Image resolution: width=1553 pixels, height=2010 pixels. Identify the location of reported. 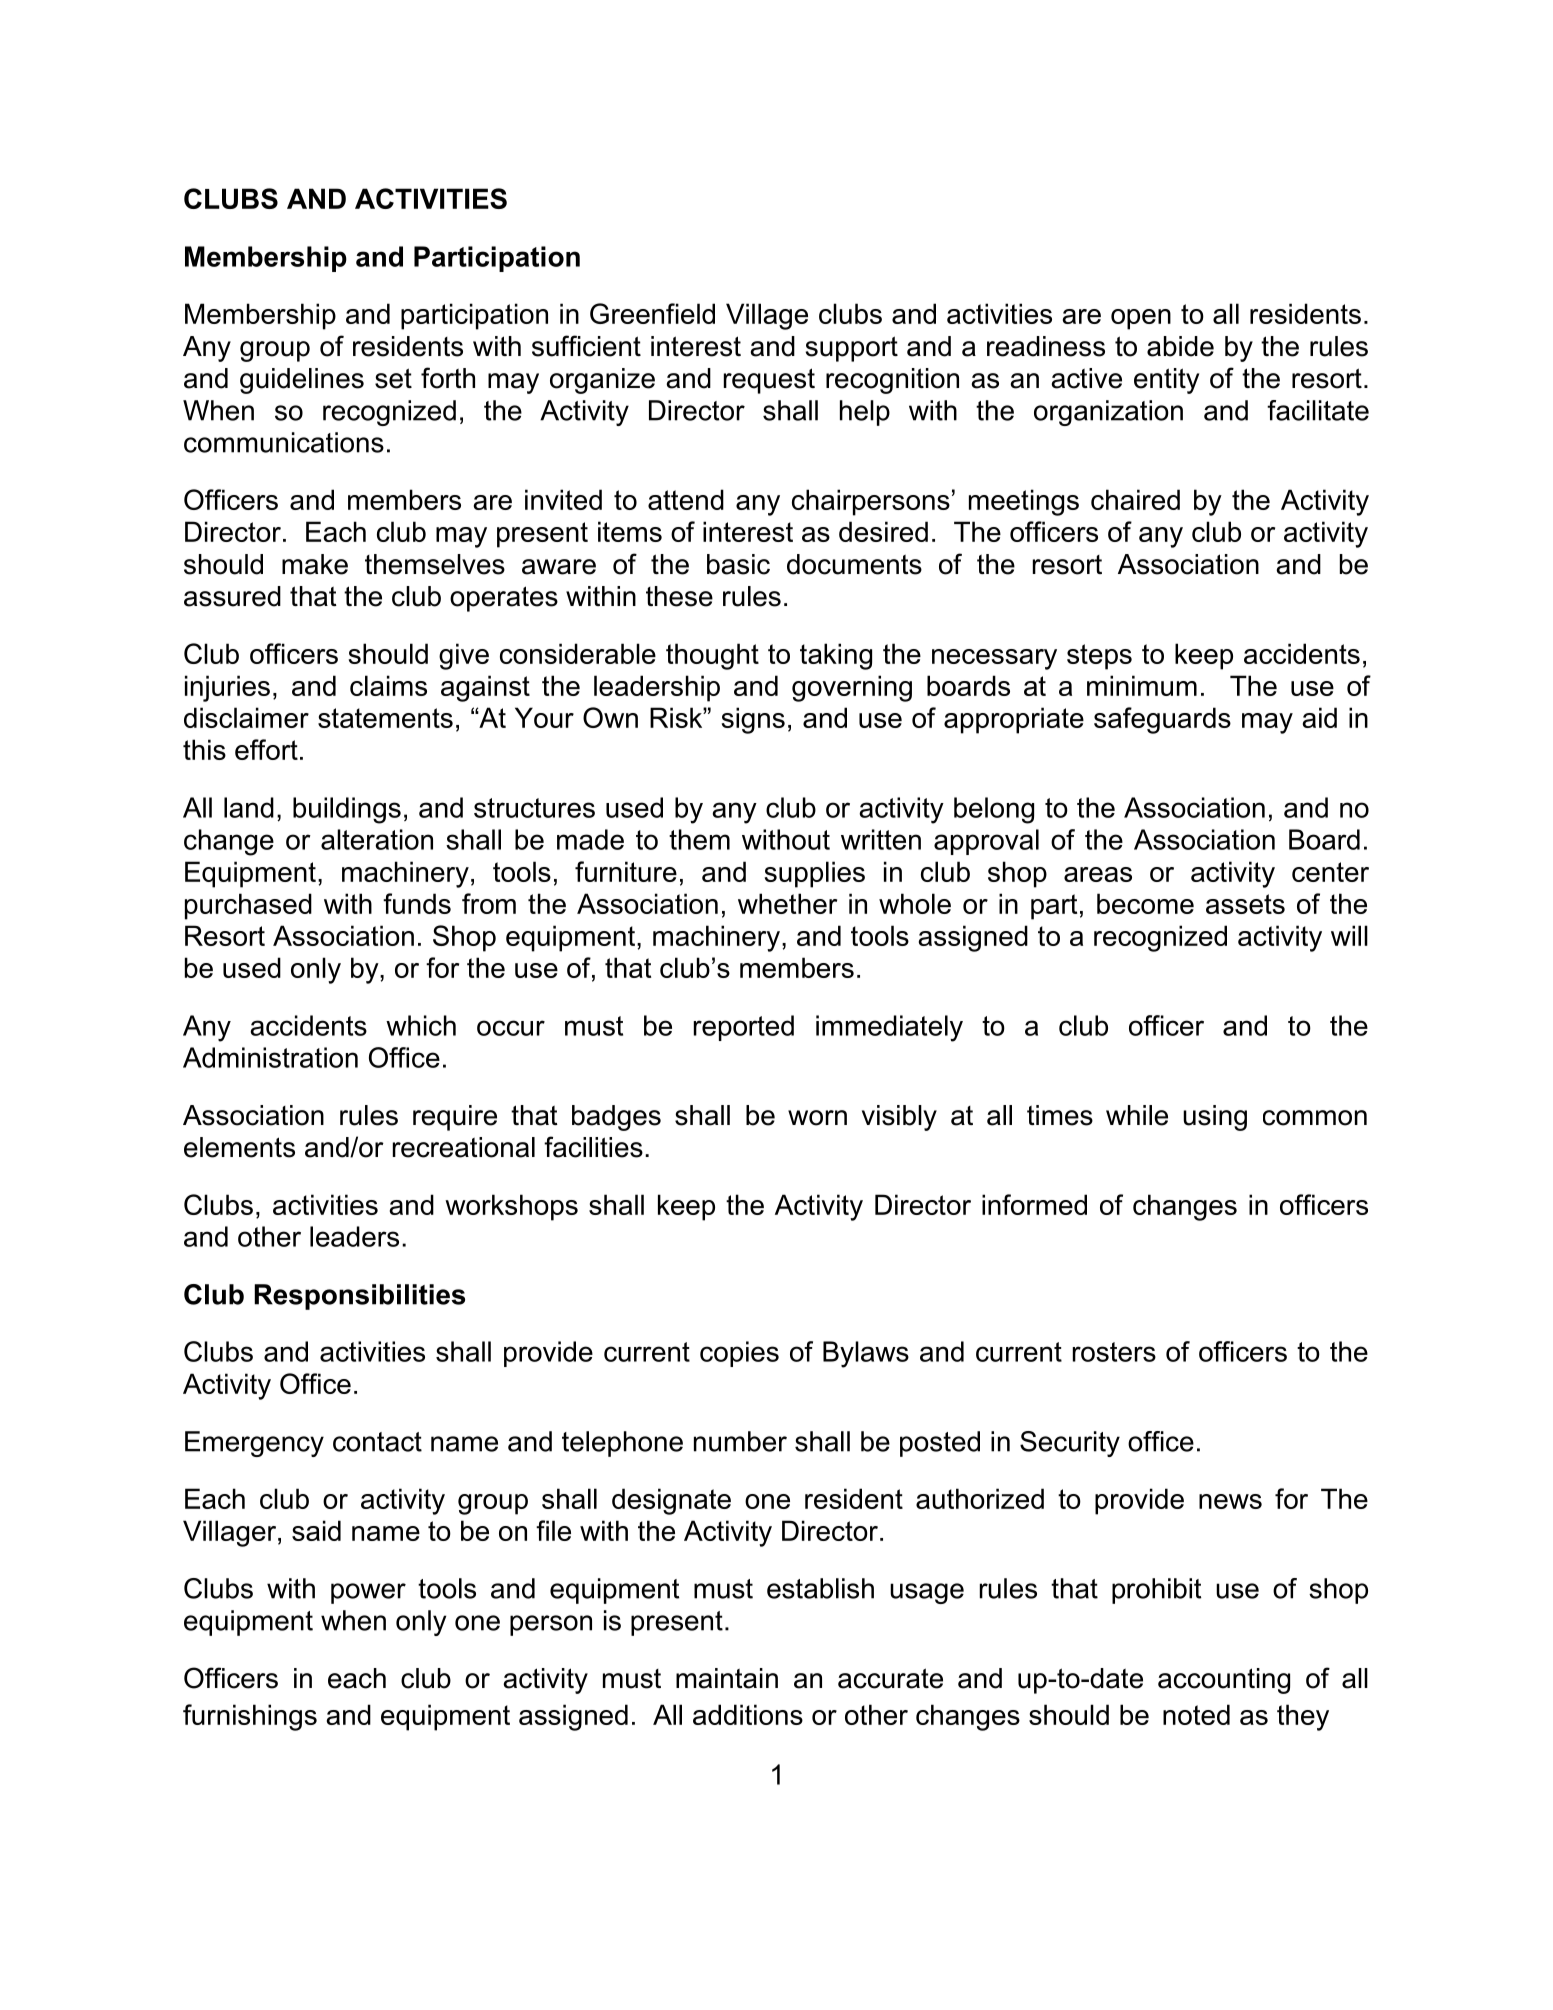
(744, 1028).
